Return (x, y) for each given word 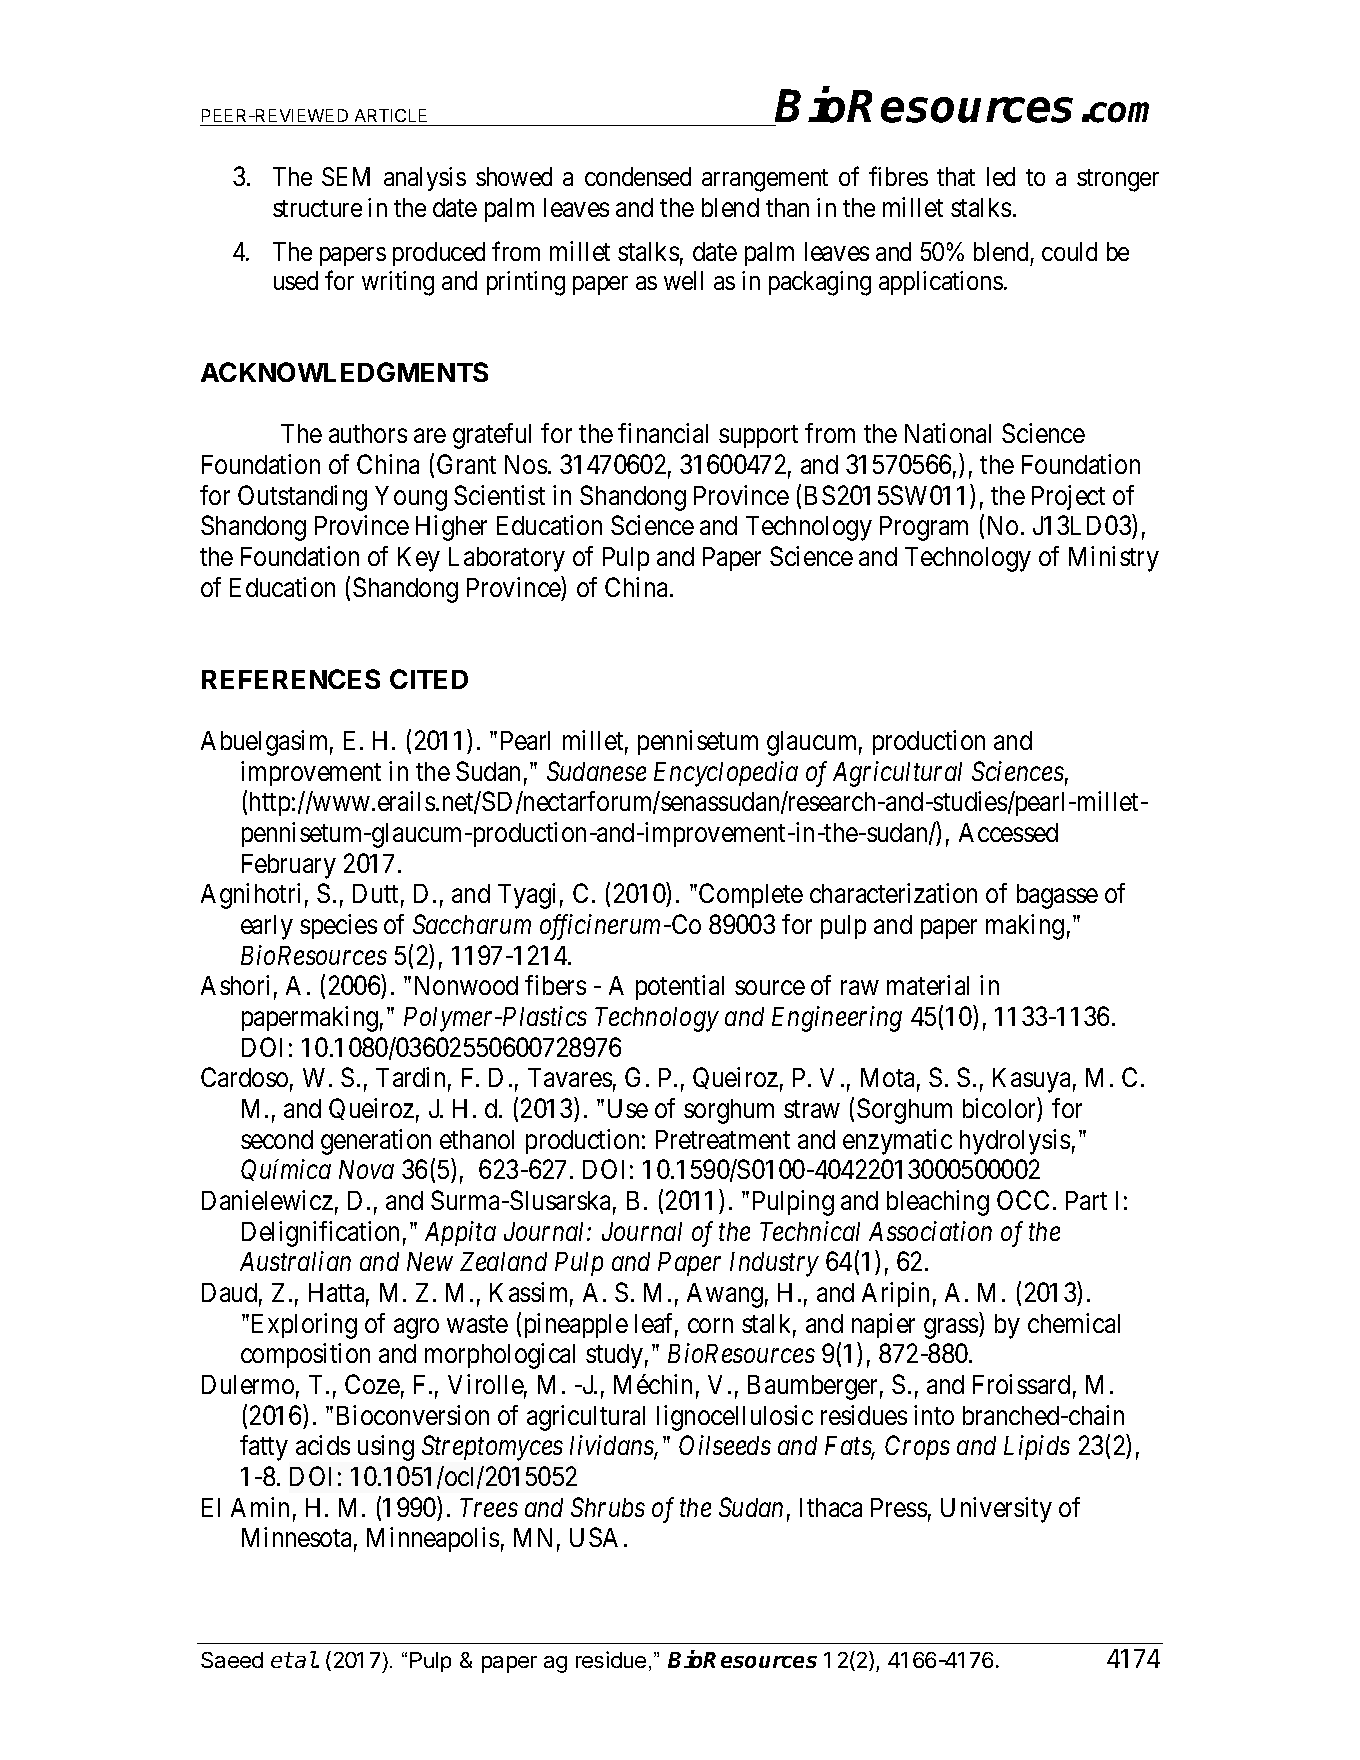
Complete (751, 895)
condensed (638, 176)
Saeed (232, 1660)
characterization (893, 893)
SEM (346, 176)
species (338, 926)
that (956, 176)
